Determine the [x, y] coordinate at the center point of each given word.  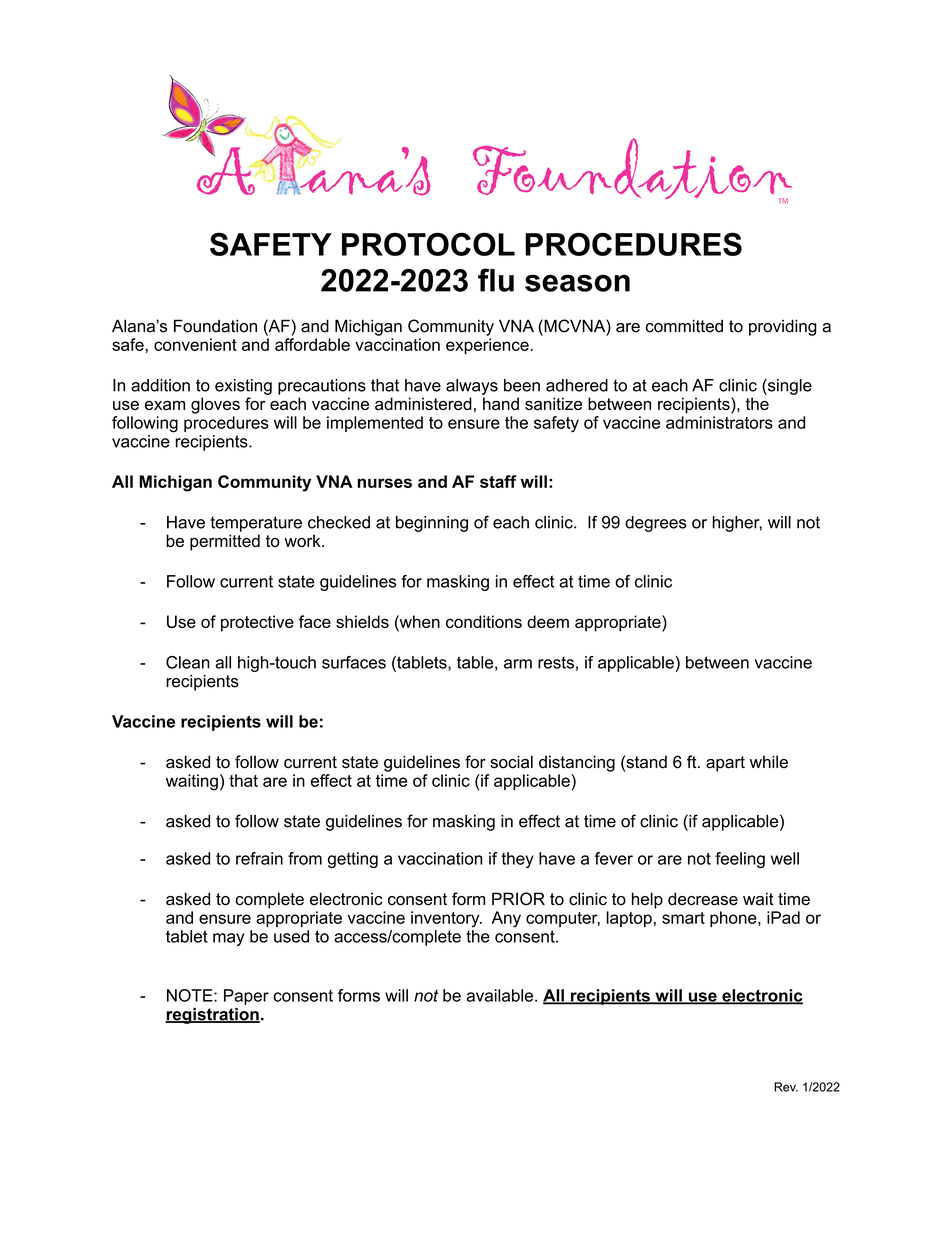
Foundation [215, 326]
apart [725, 764]
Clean [188, 662]
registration [212, 1016]
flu [496, 280]
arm [518, 664]
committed [684, 326]
